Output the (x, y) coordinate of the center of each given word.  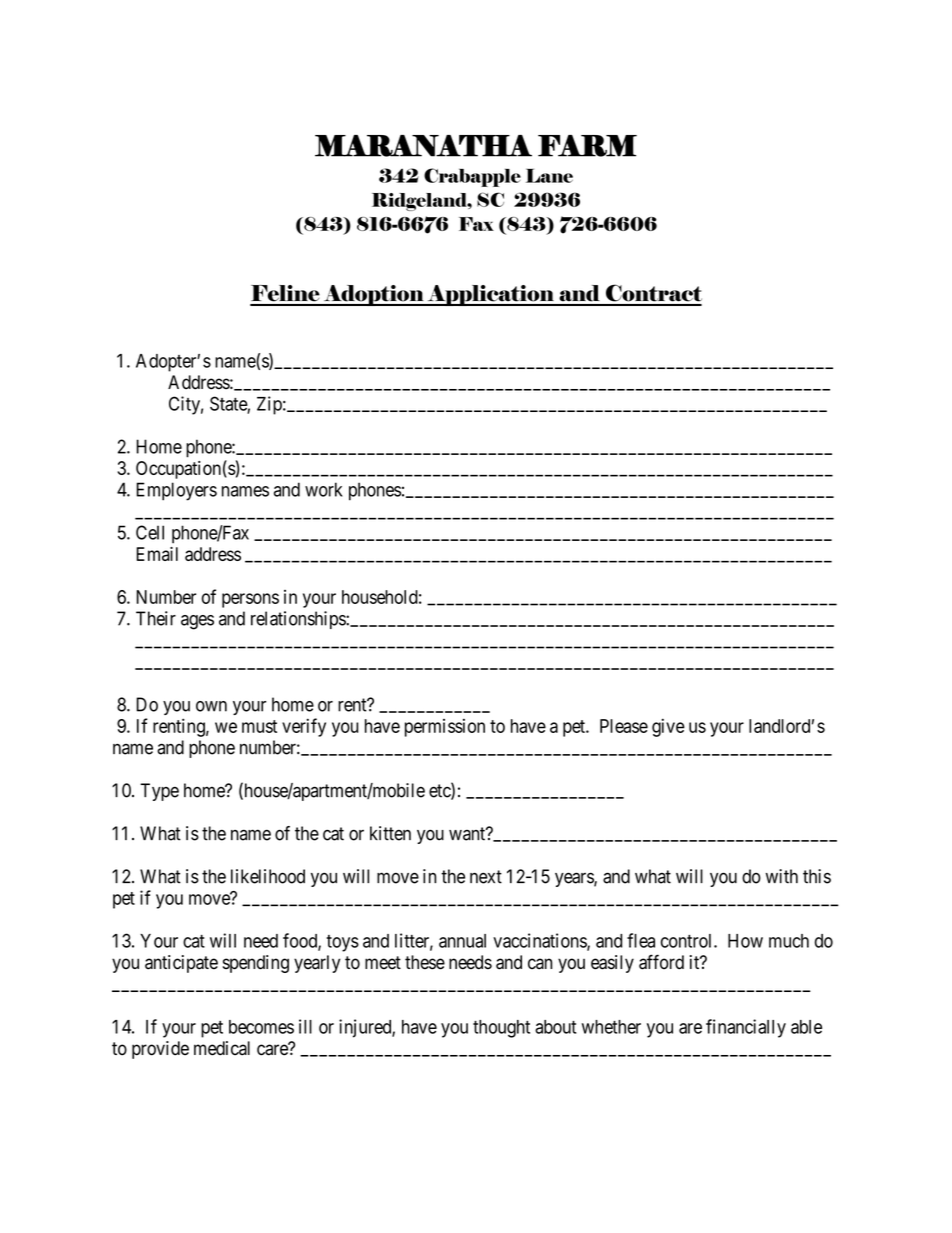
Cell (150, 532)
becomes (261, 1027)
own (211, 706)
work (323, 489)
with (782, 876)
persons (250, 600)
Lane (549, 175)
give (668, 727)
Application (490, 295)
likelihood (268, 876)
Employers (176, 491)
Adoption (373, 295)
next (486, 877)
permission (445, 728)
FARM (587, 146)
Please (624, 726)
